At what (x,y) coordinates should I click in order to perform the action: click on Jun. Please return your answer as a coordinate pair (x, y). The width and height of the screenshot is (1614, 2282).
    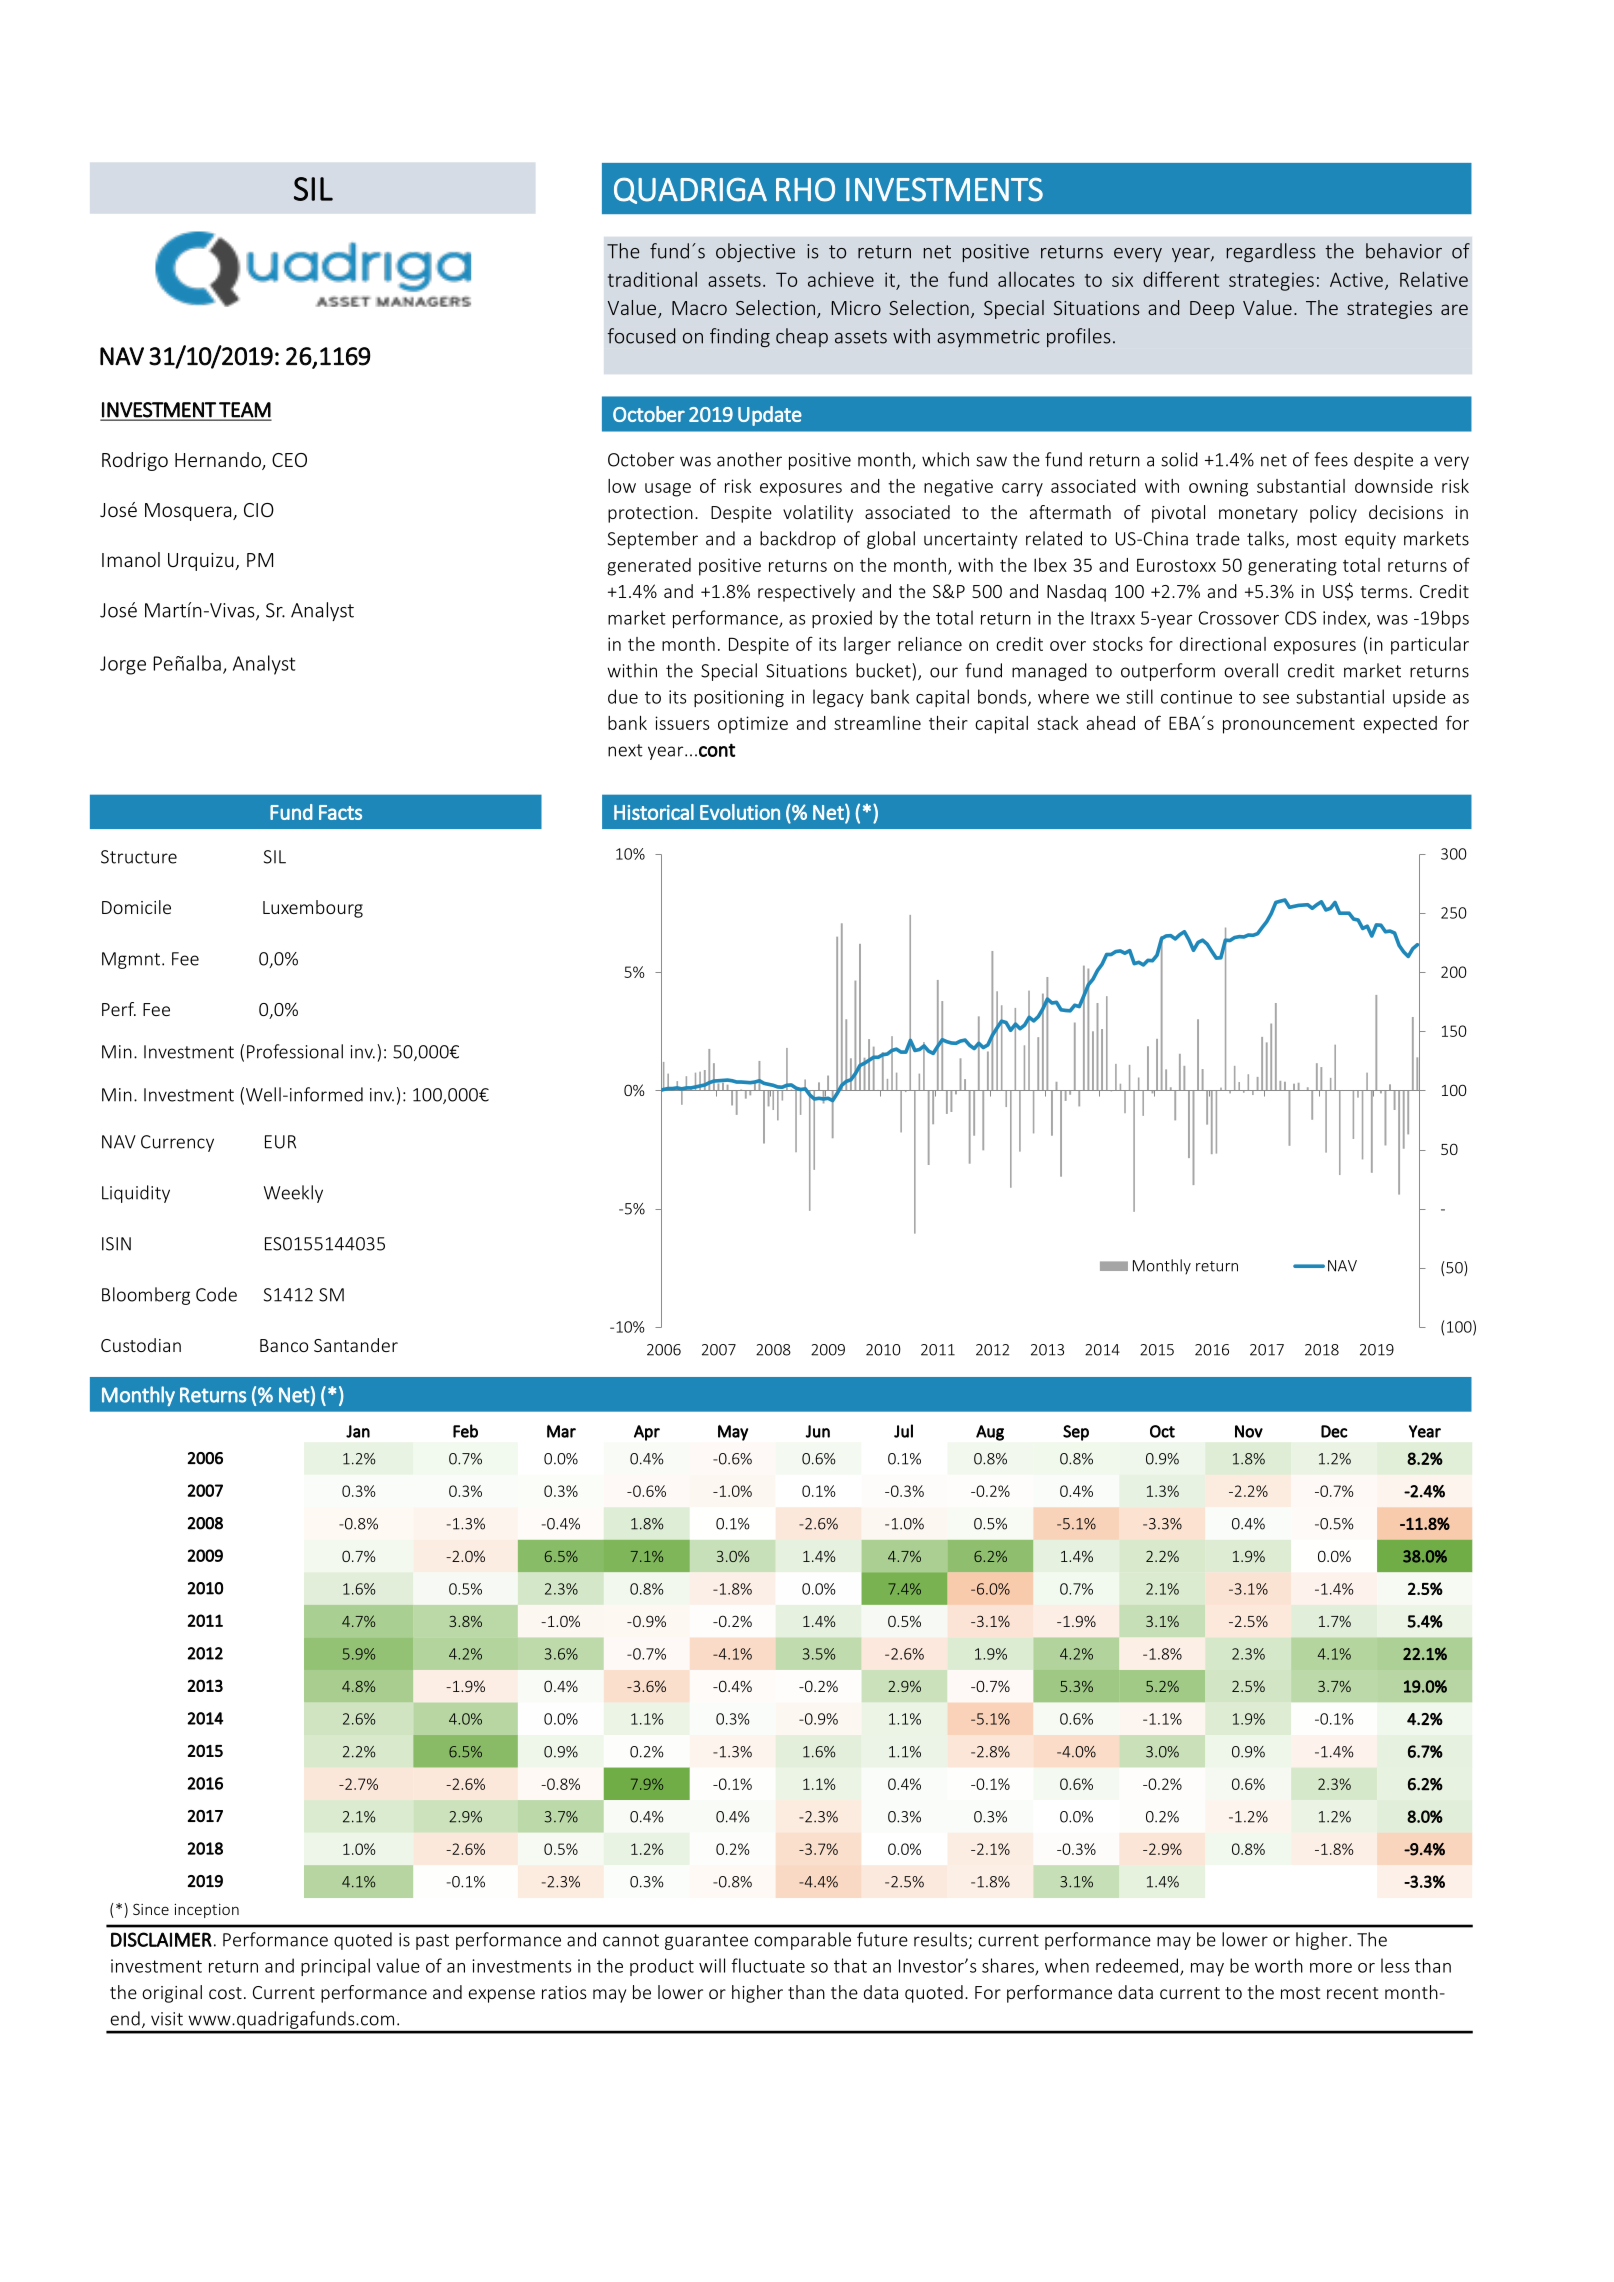
    Looking at the image, I should click on (818, 1431).
